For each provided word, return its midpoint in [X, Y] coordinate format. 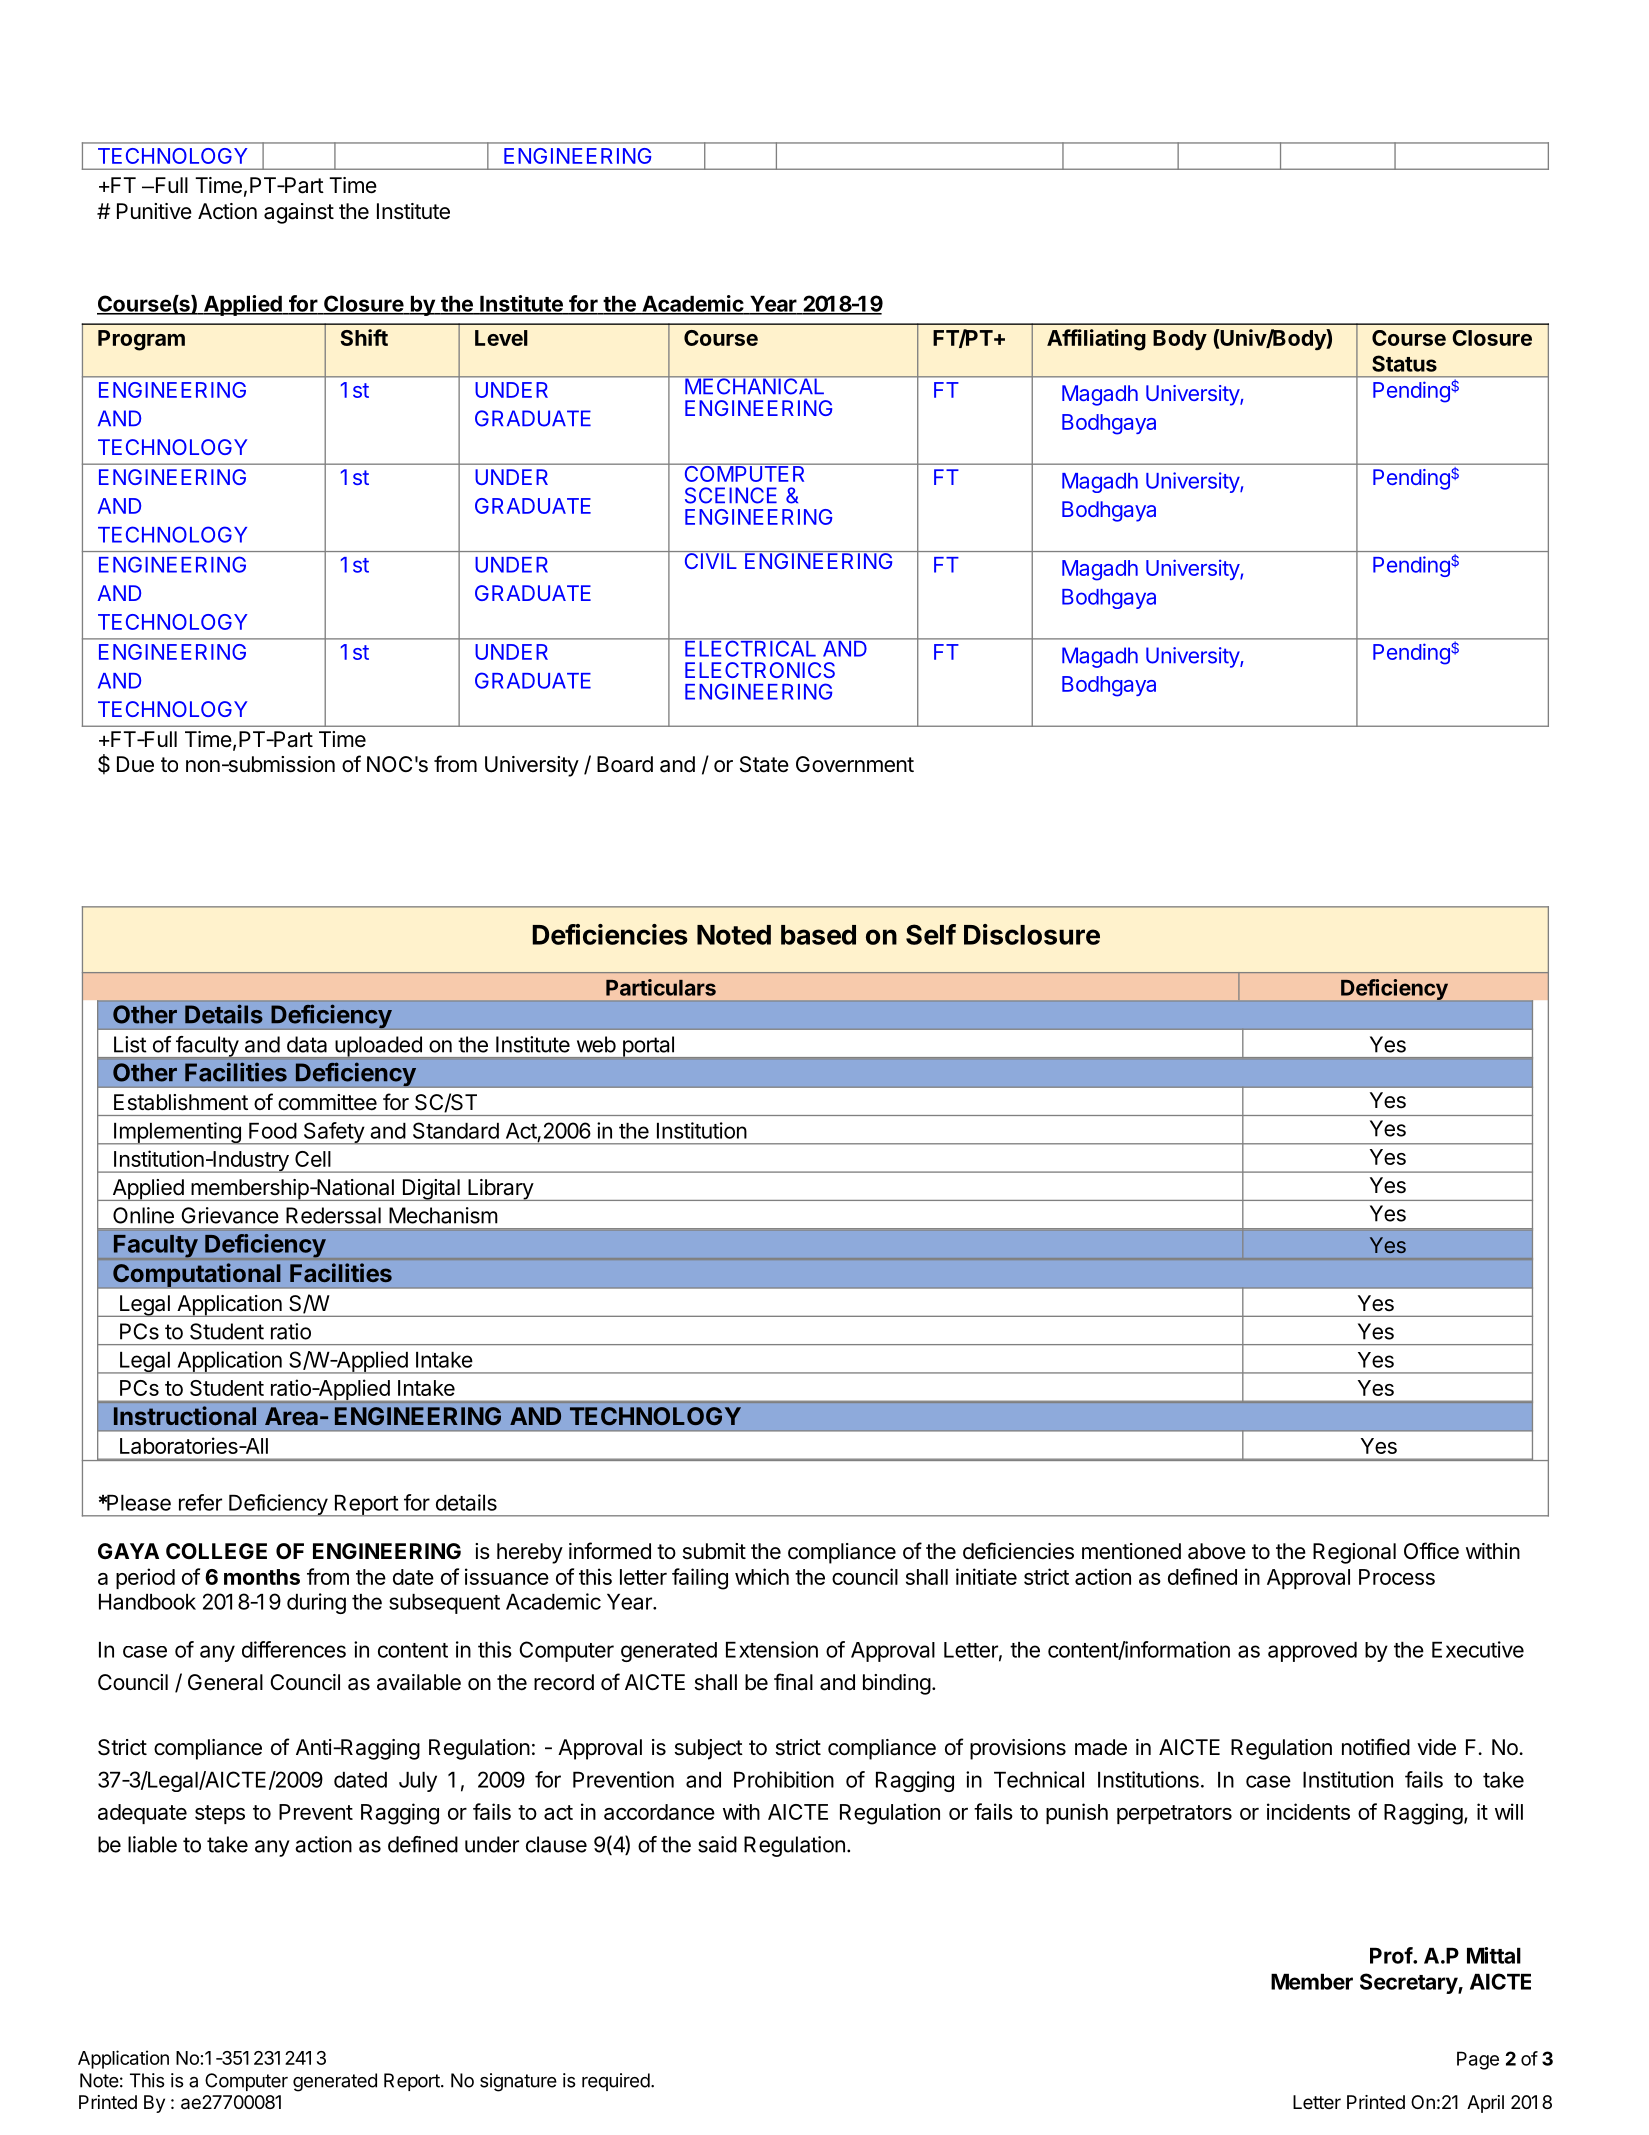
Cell [313, 1159]
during [316, 1603]
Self [931, 934]
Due [135, 764]
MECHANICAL [755, 385]
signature [518, 2082]
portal [648, 1047]
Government [855, 764]
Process [1397, 1577]
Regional [1354, 1553]
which [762, 1576]
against [299, 213]
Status [1404, 363]
